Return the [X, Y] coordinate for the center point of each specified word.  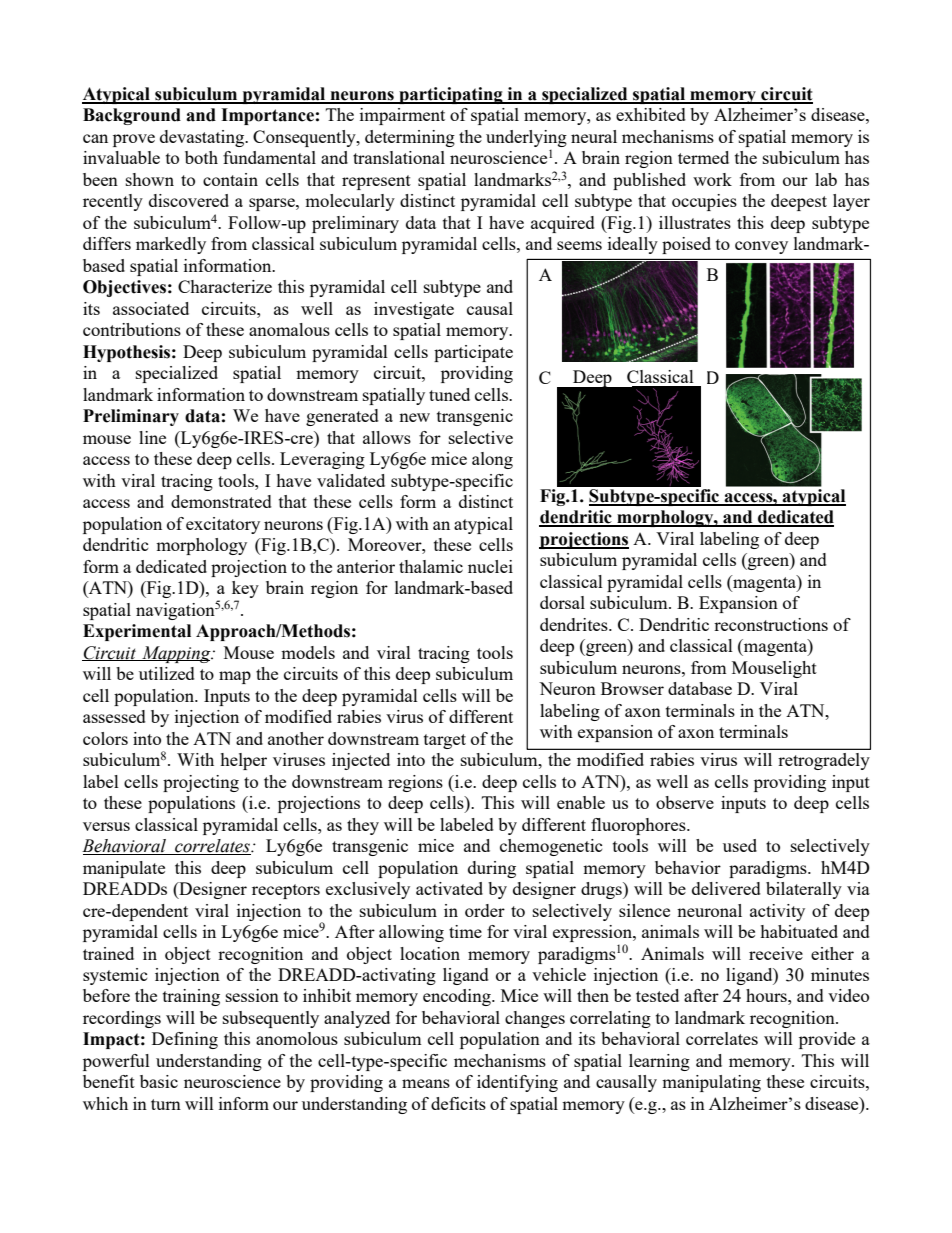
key [245, 591]
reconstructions [771, 624]
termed [703, 157]
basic [159, 1081]
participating [451, 95]
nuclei [490, 566]
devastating [203, 138]
